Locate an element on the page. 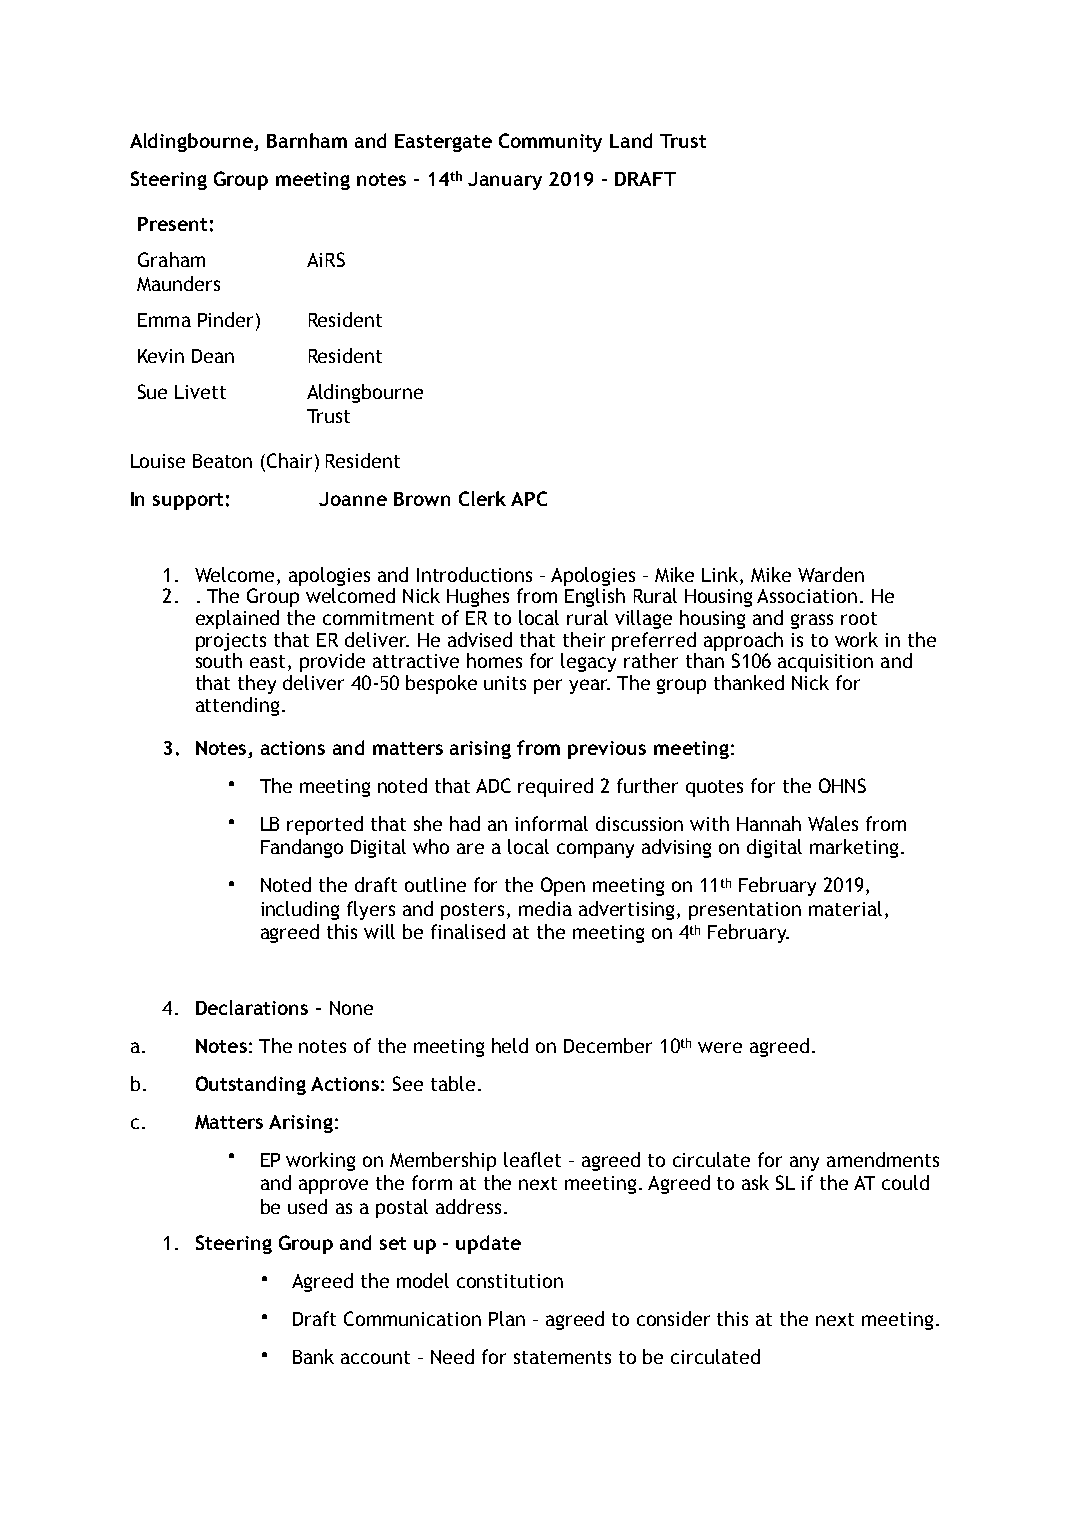 The image size is (1074, 1521). January is located at coordinates (505, 181).
